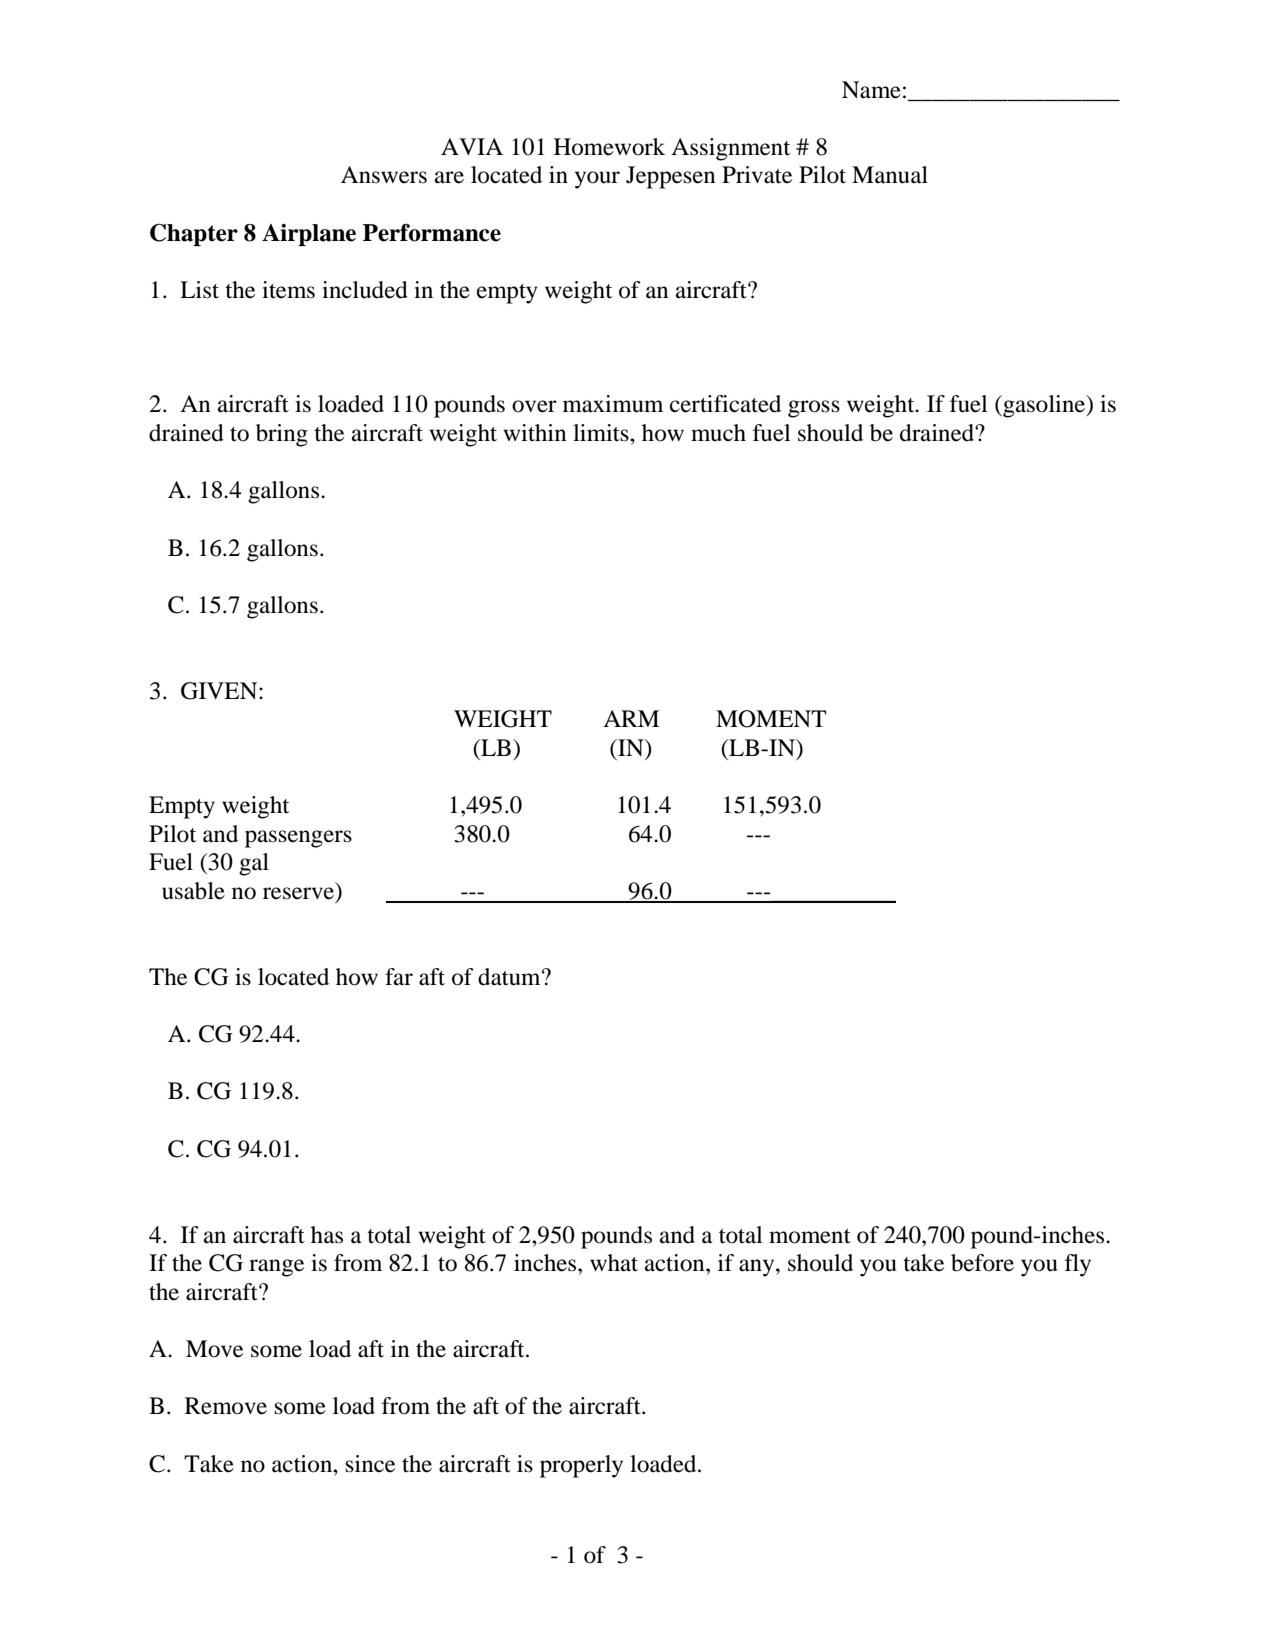 The width and height of the screenshot is (1269, 1643). I want to click on Manual, so click(890, 175).
